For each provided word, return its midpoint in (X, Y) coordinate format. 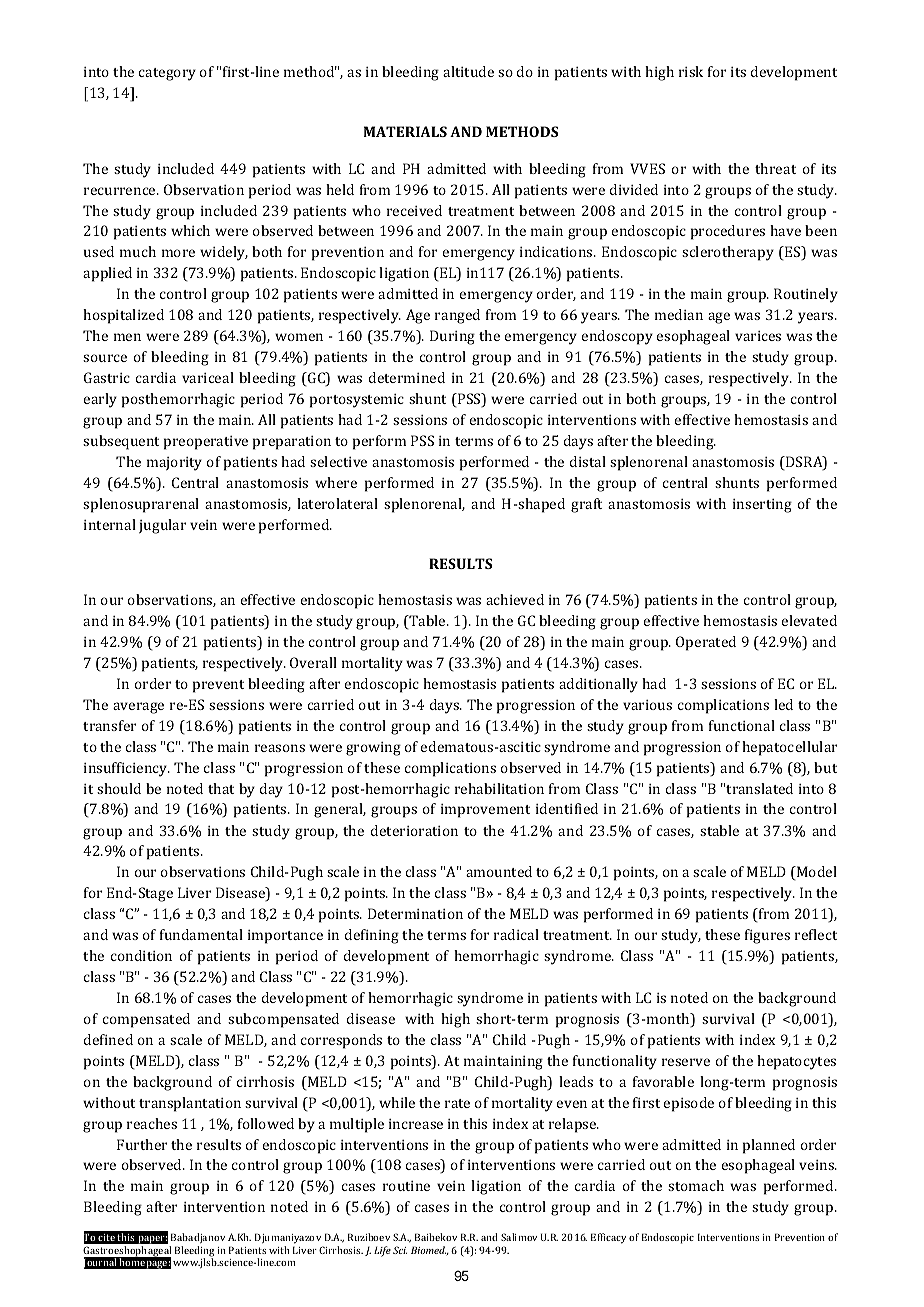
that (221, 788)
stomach (696, 1185)
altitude (468, 71)
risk (691, 71)
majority (174, 464)
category (167, 74)
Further (142, 1144)
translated (759, 788)
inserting (762, 506)
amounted (499, 871)
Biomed (428, 1250)
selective (338, 461)
